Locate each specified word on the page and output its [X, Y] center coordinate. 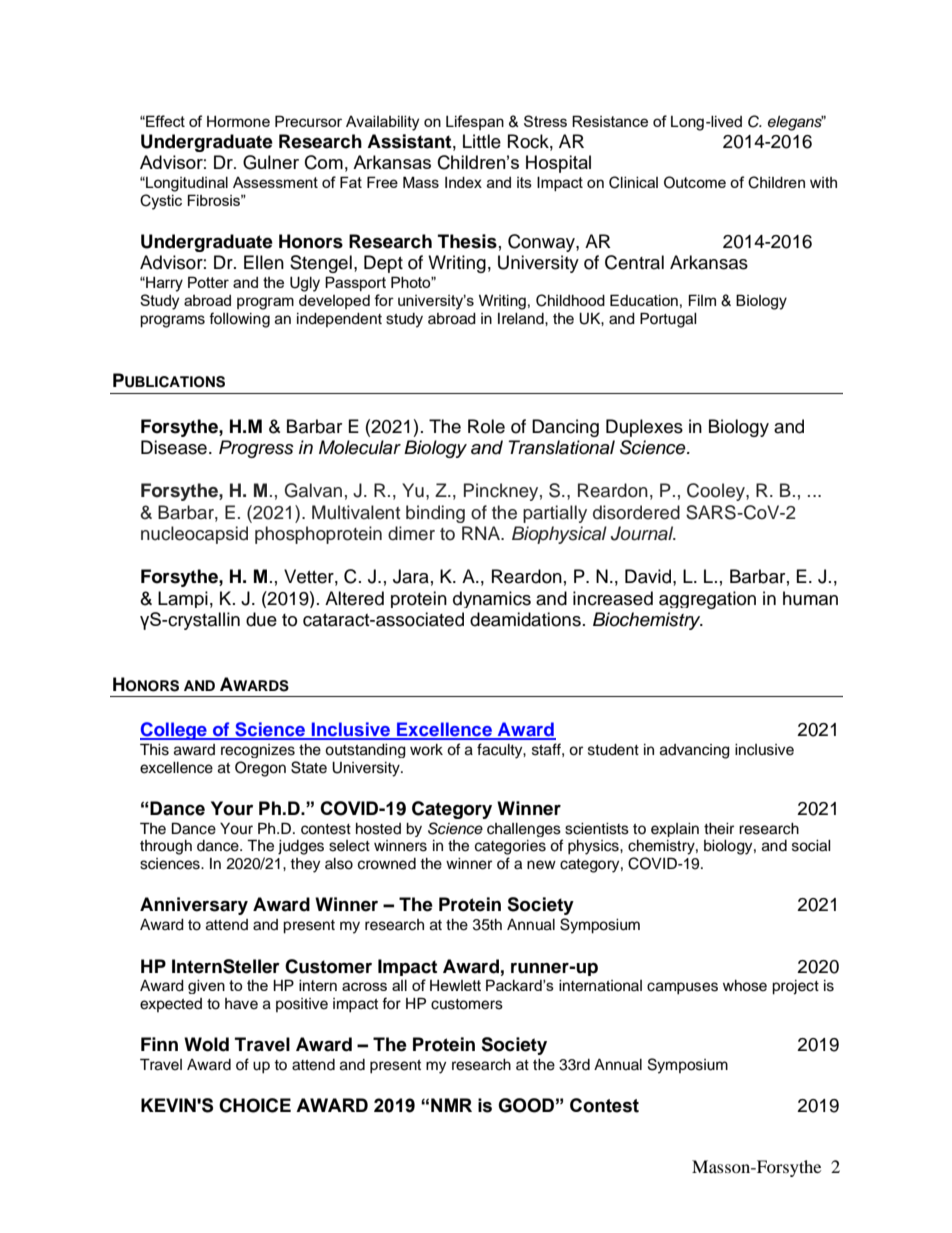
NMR [451, 1105]
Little [482, 141]
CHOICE [255, 1105]
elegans [796, 123]
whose [745, 986]
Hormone [238, 121]
